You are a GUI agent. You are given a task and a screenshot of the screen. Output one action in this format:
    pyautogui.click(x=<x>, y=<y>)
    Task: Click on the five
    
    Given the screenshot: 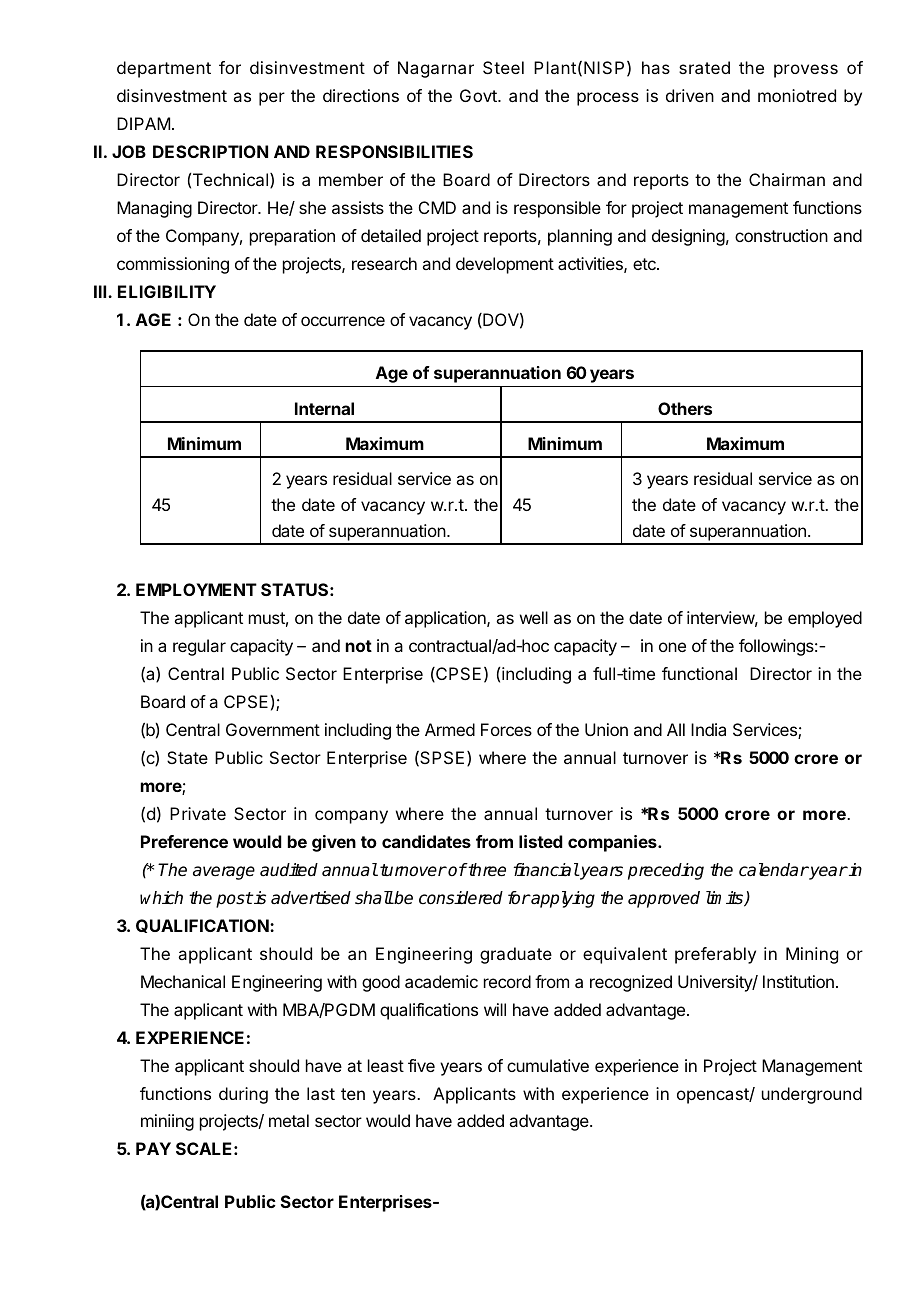 What is the action you would take?
    pyautogui.click(x=421, y=1065)
